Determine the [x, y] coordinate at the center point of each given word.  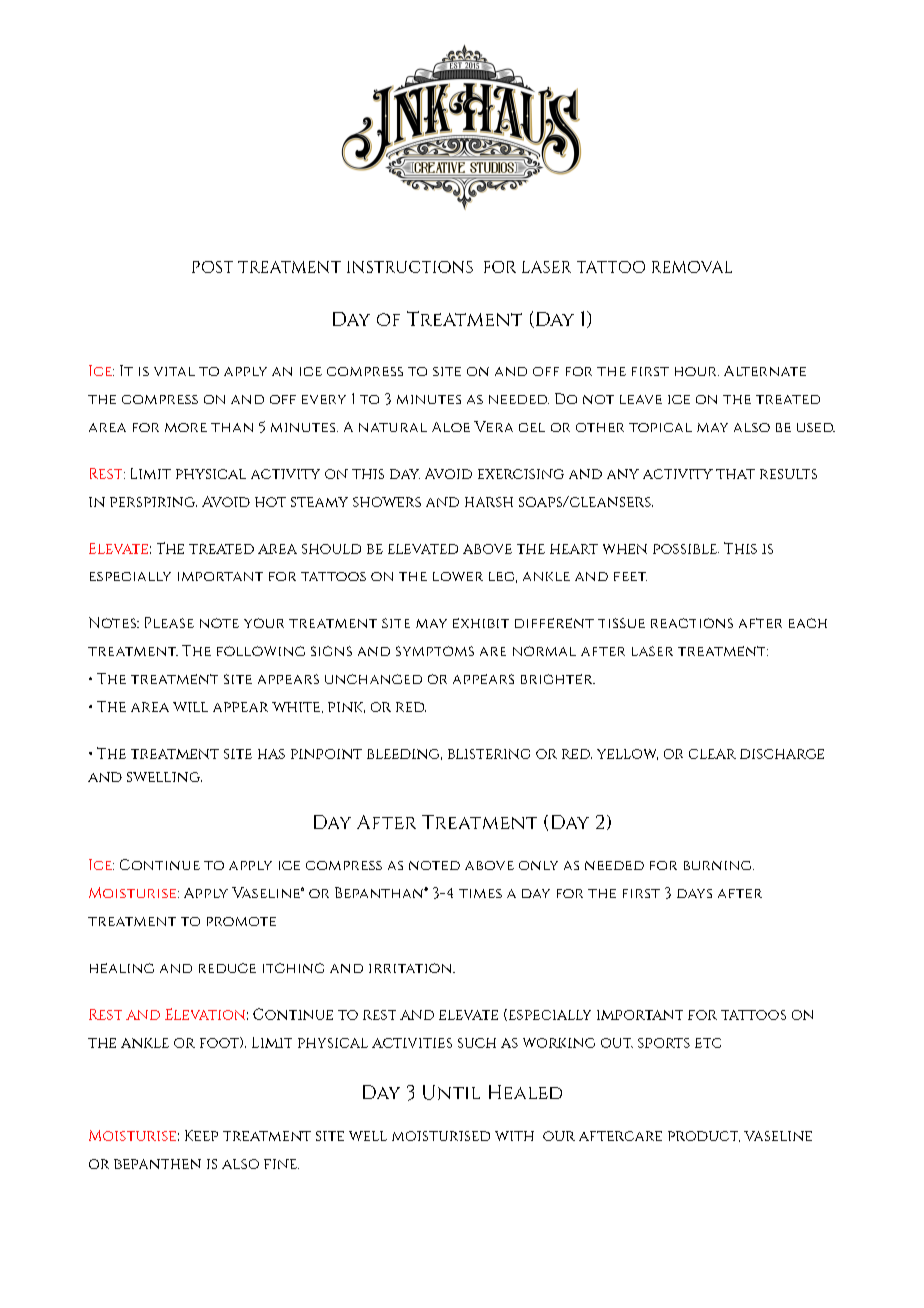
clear [712, 754]
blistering [489, 754]
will [190, 707]
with [514, 1136]
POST [212, 267]
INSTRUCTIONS [410, 267]
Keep [201, 1135]
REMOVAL [692, 267]
